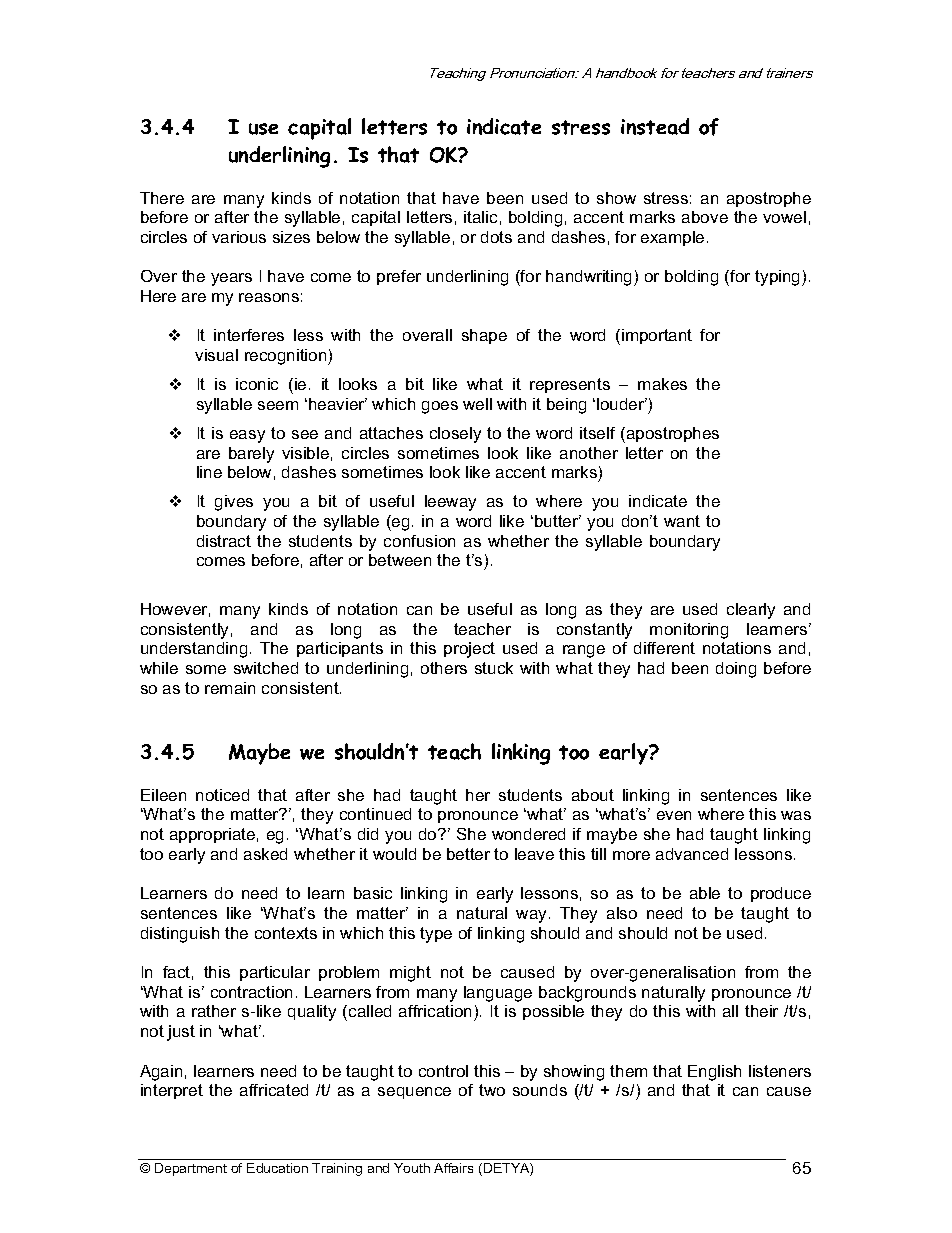 The height and width of the screenshot is (1233, 952). Describe the element at coordinates (266, 668) in the screenshot. I see `switched` at that location.
